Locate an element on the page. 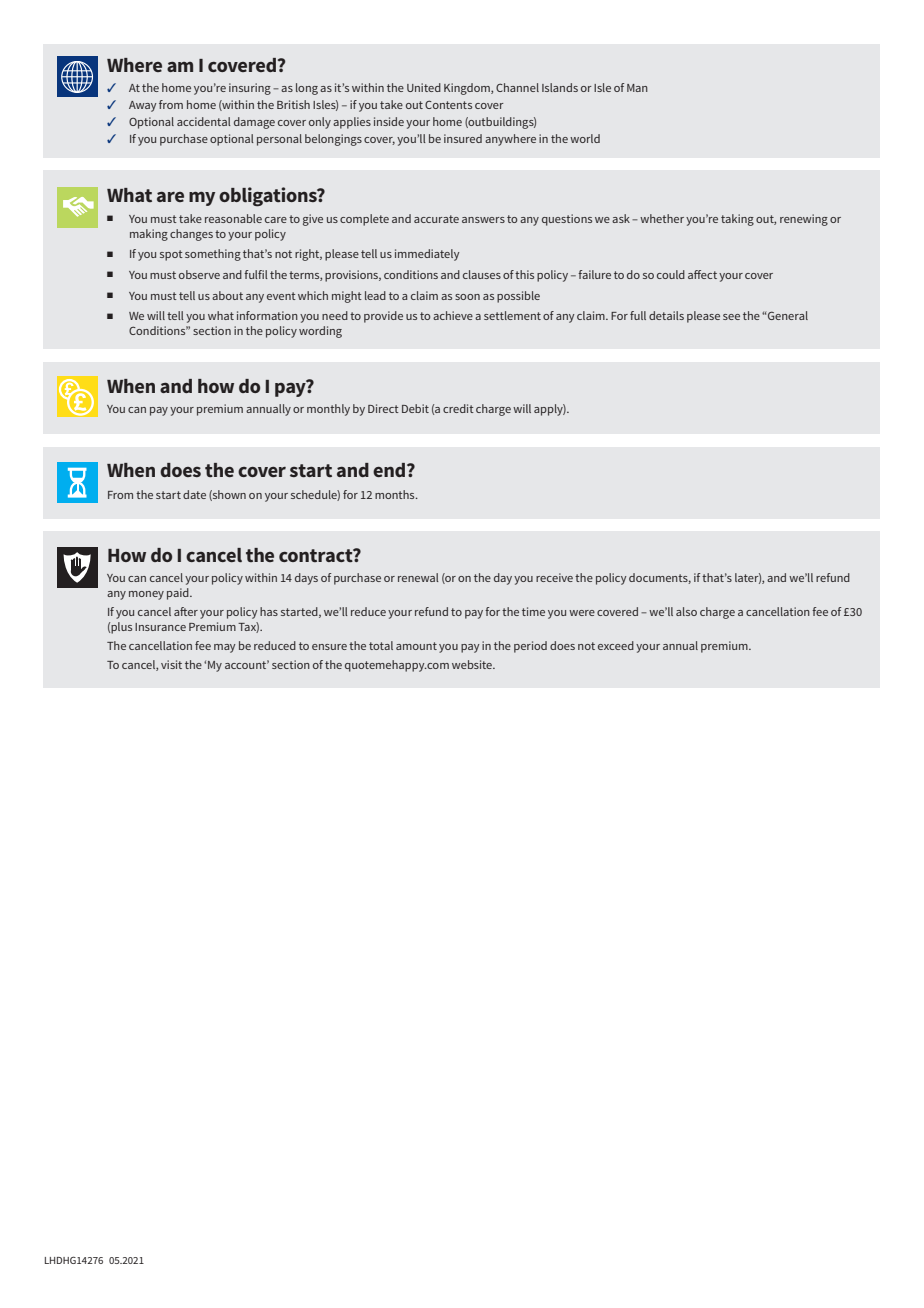 The height and width of the image is (1308, 924). Man is located at coordinates (637, 88).
